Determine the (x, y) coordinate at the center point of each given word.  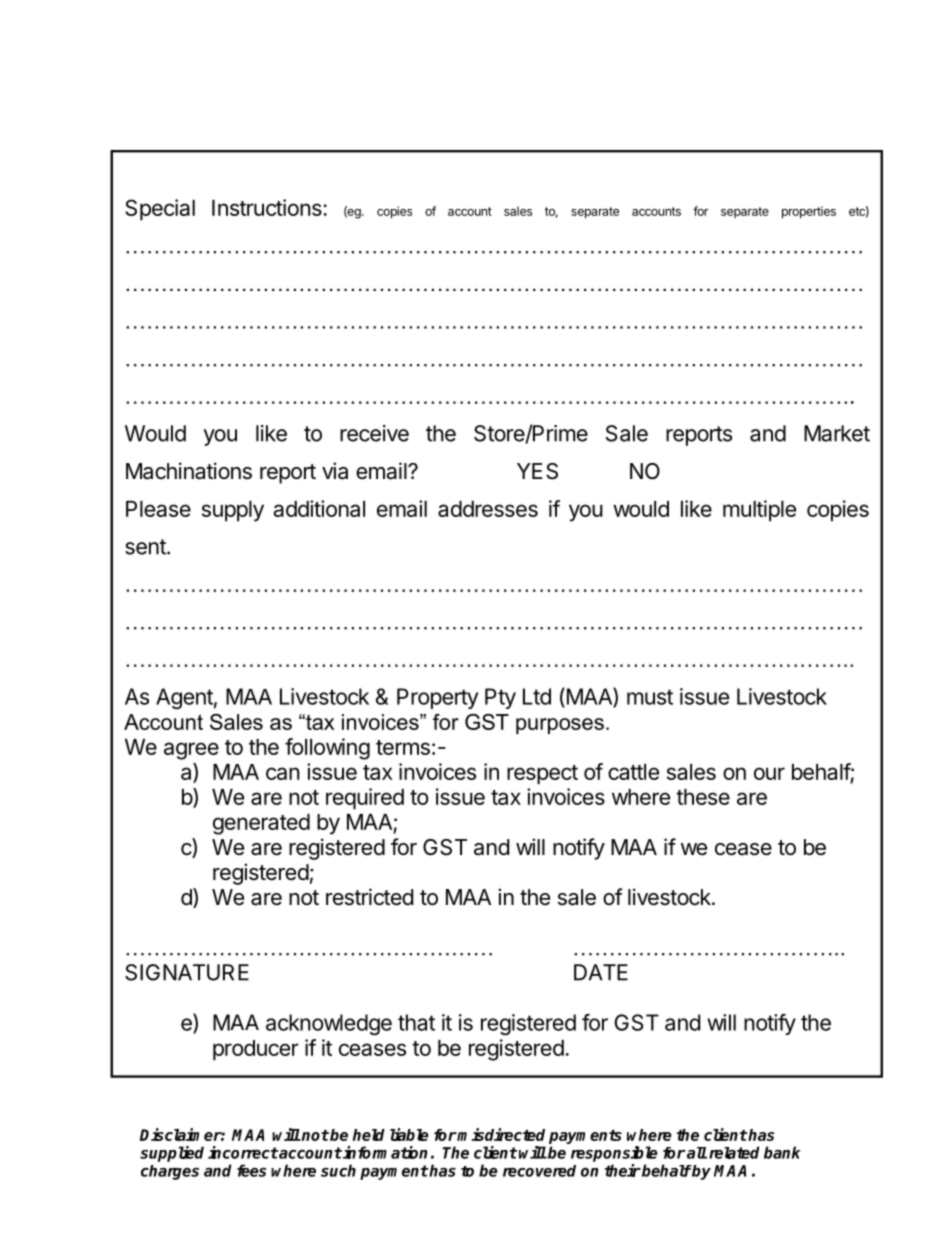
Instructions (268, 207)
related (734, 1152)
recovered (539, 1171)
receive (374, 433)
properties (809, 212)
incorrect (243, 1152)
